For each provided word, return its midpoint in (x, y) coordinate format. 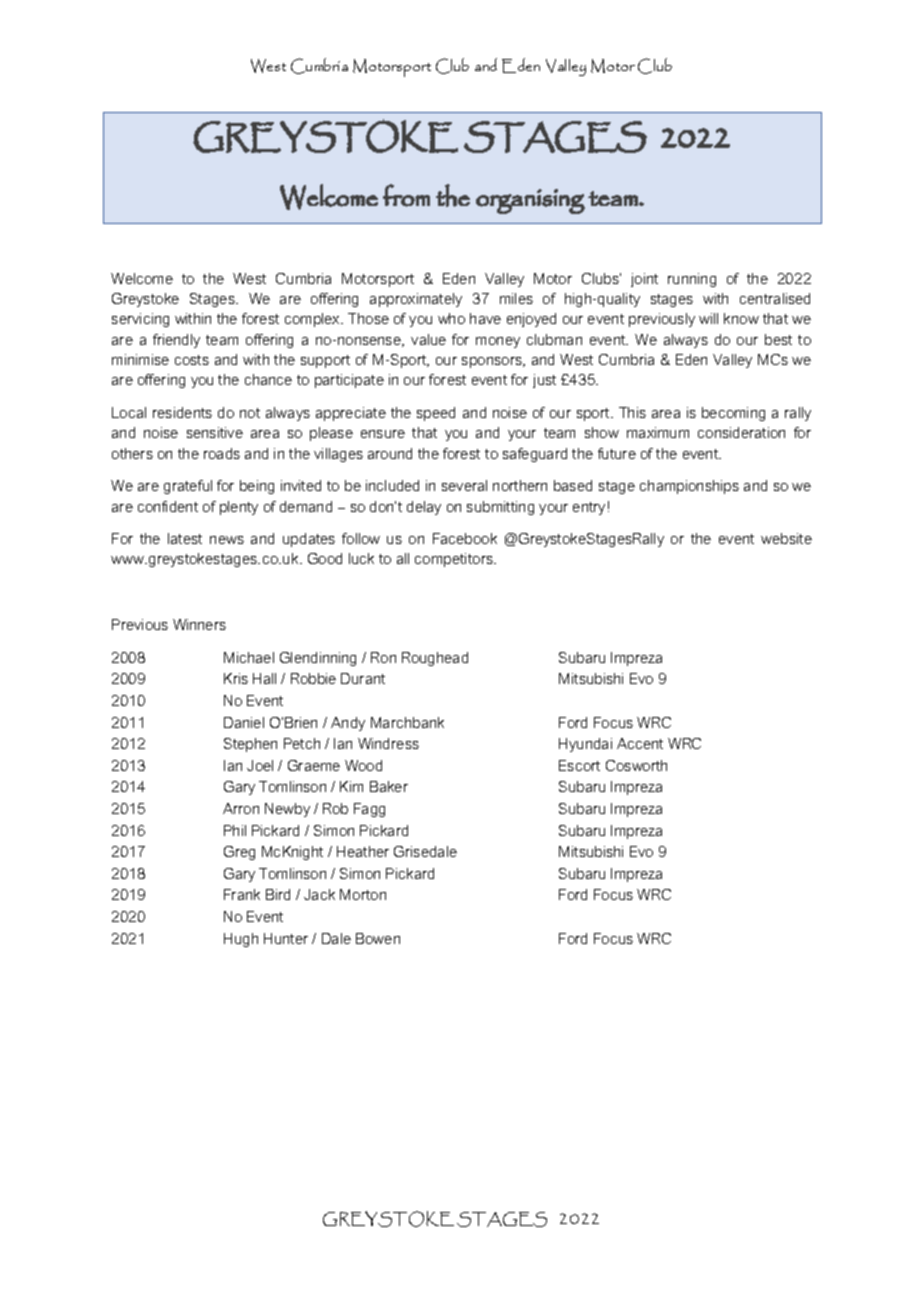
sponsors (493, 362)
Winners (199, 624)
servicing (140, 320)
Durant (363, 678)
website (786, 538)
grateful (188, 487)
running (692, 280)
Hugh (241, 940)
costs (192, 360)
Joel (260, 765)
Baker (389, 786)
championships (689, 487)
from (406, 195)
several (464, 485)
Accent (640, 743)
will (708, 318)
